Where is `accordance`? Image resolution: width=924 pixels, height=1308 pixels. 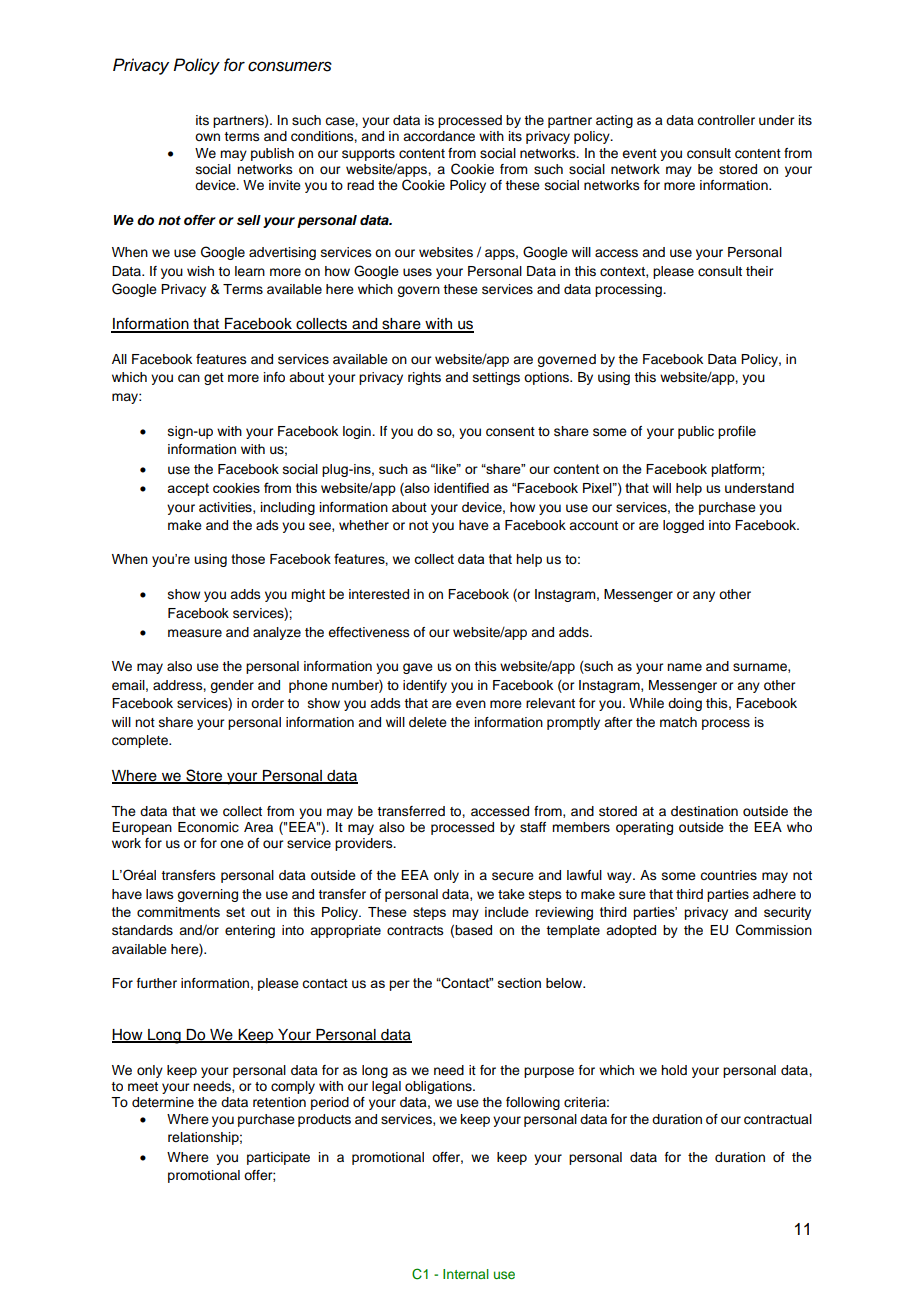 accordance is located at coordinates (439, 136).
